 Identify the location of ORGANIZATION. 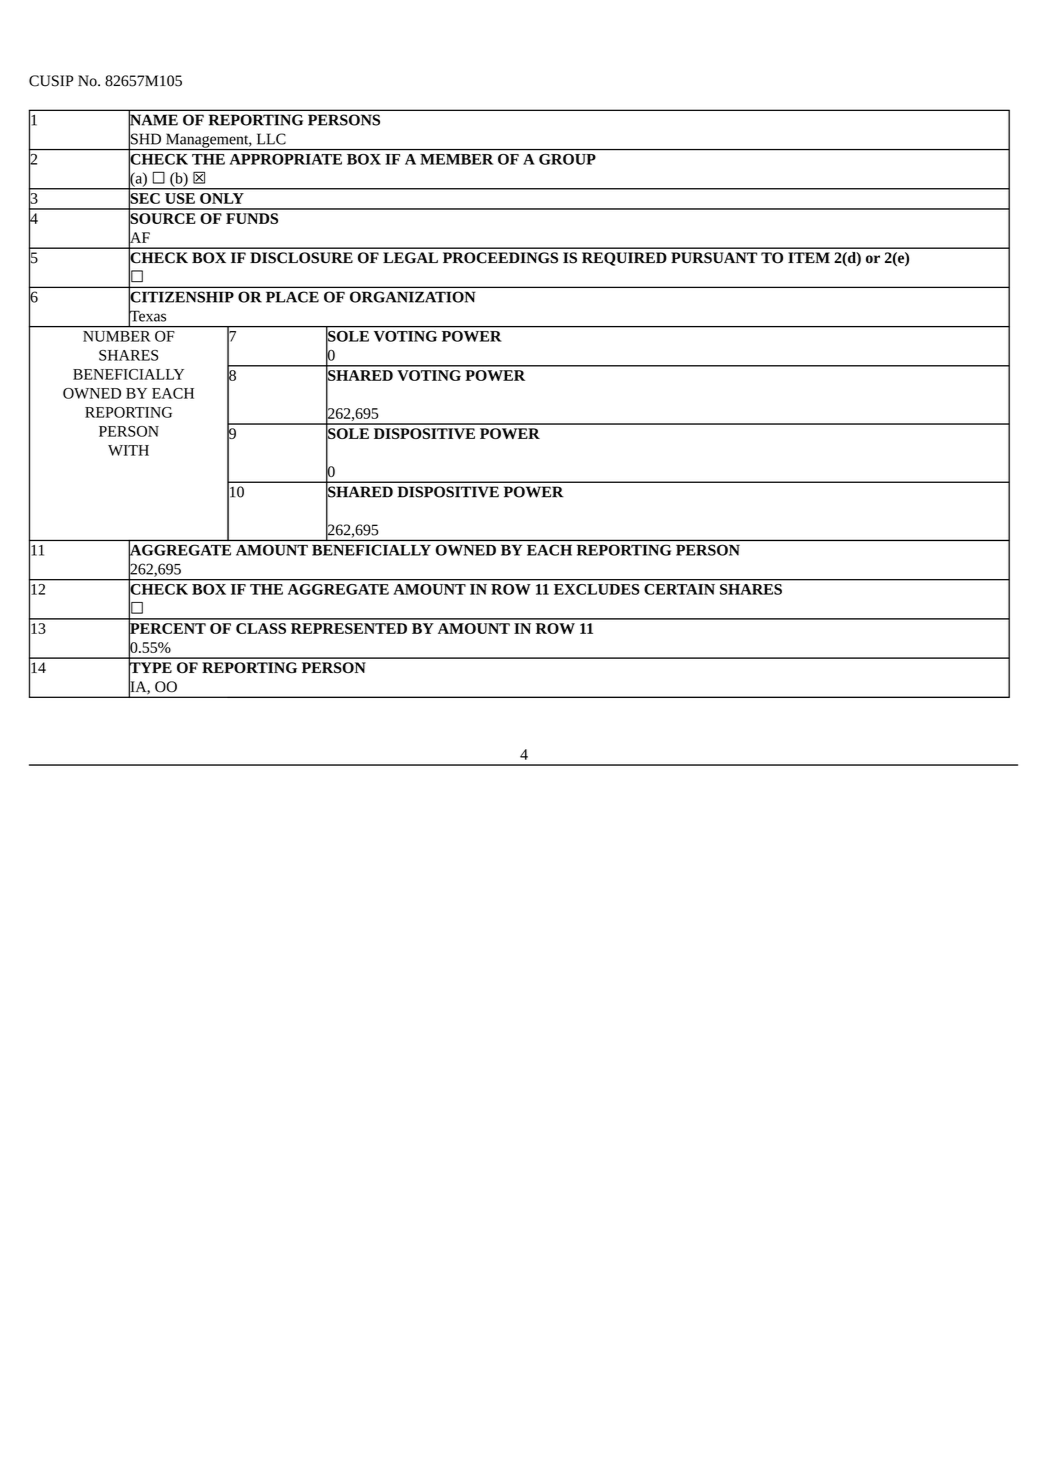
(413, 297).
